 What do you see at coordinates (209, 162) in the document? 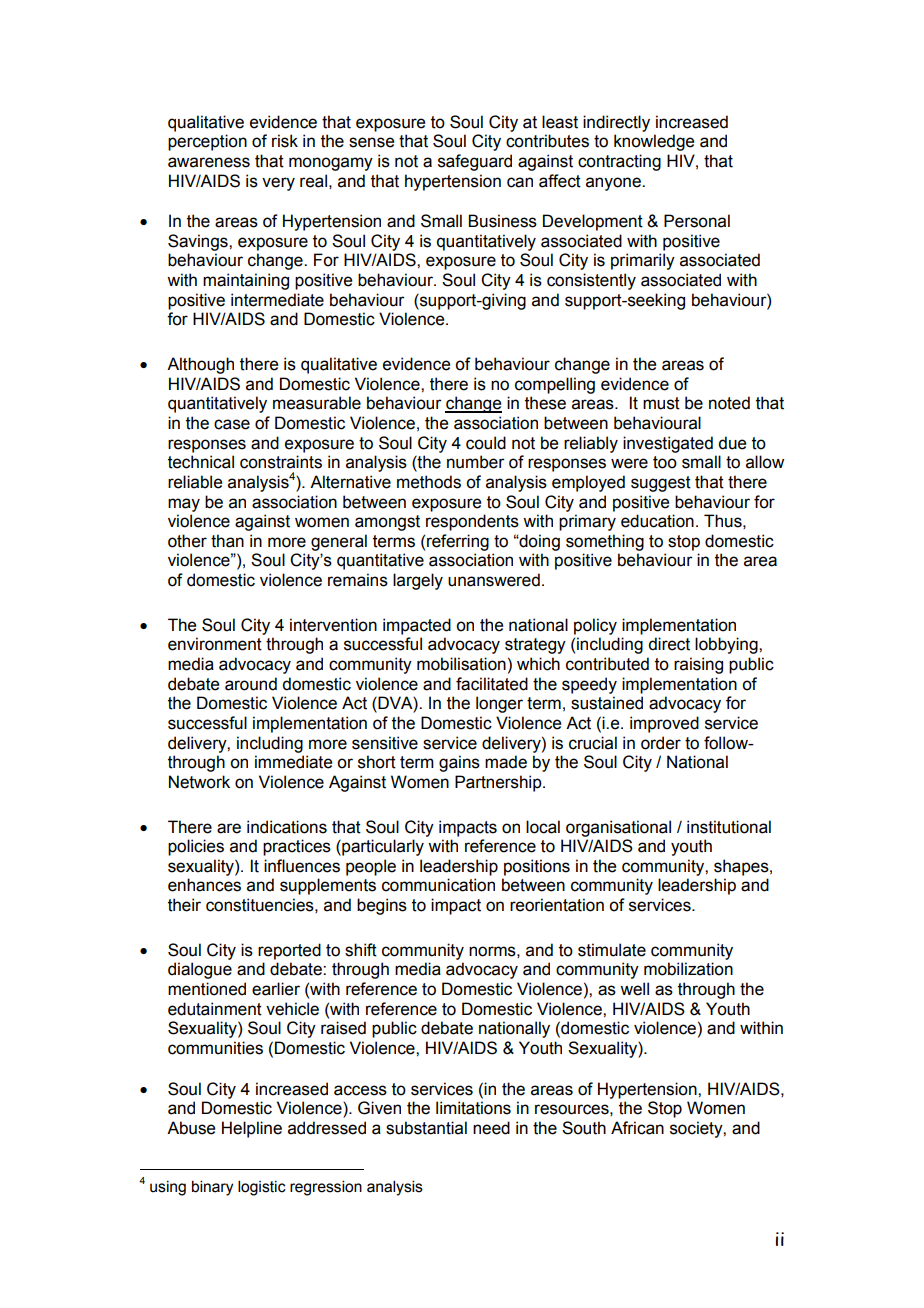
I see `awareness` at bounding box center [209, 162].
